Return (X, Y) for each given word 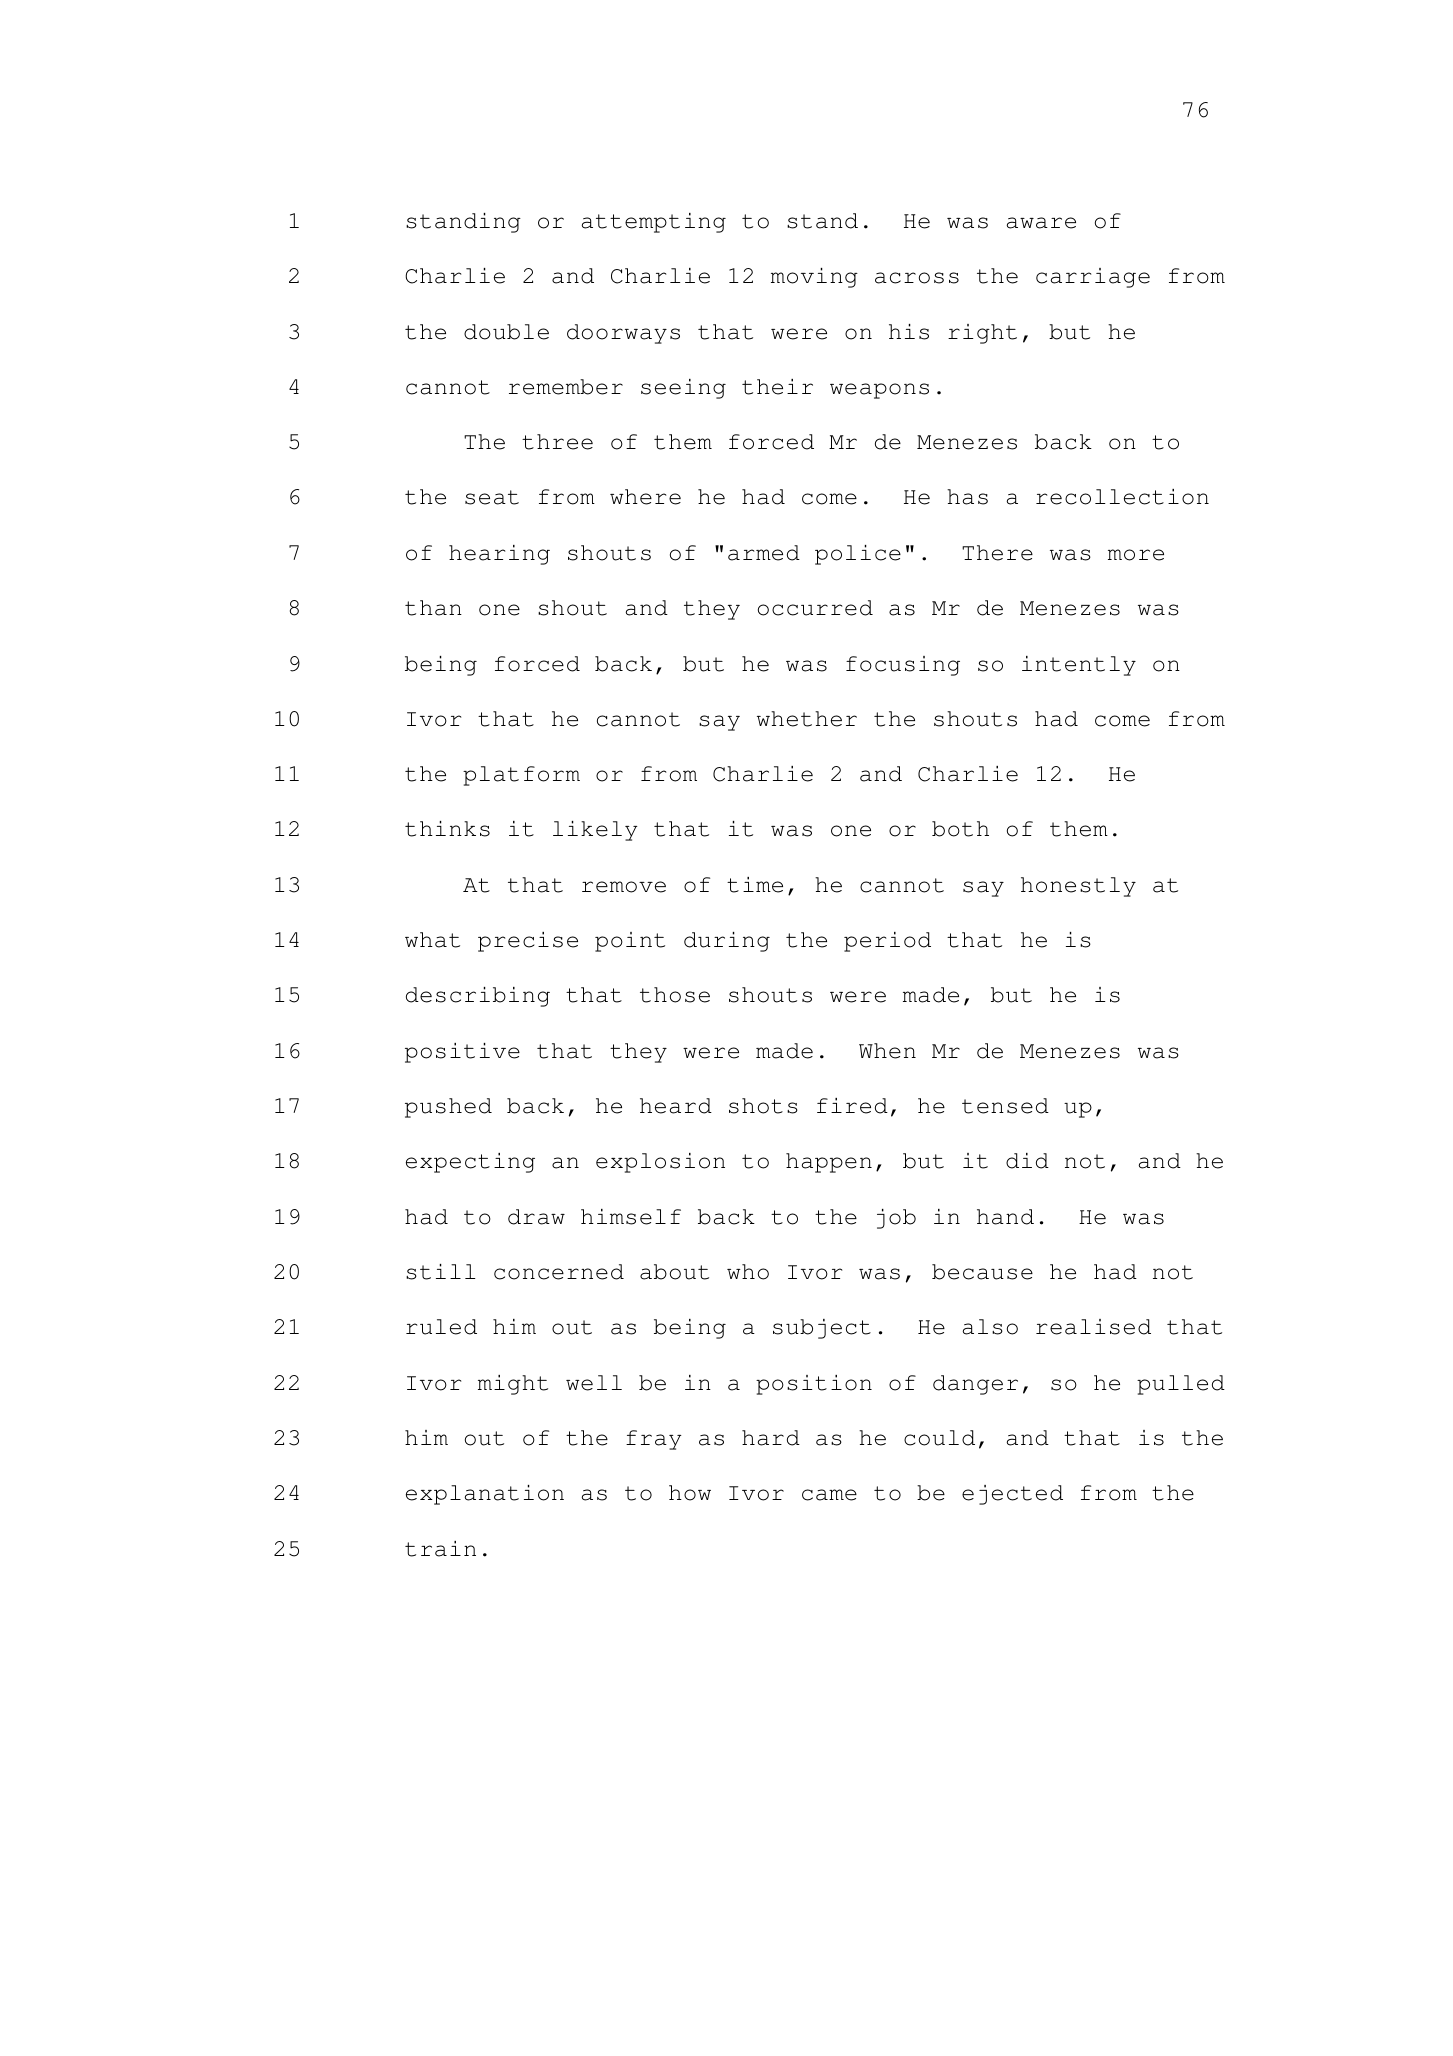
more (1136, 555)
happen (829, 1163)
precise (528, 942)
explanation (485, 1495)
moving (814, 278)
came (829, 1495)
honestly (1078, 887)
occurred (815, 608)
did (1027, 1161)
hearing (499, 555)
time (755, 885)
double (506, 332)
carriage (1093, 278)
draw (536, 1217)
